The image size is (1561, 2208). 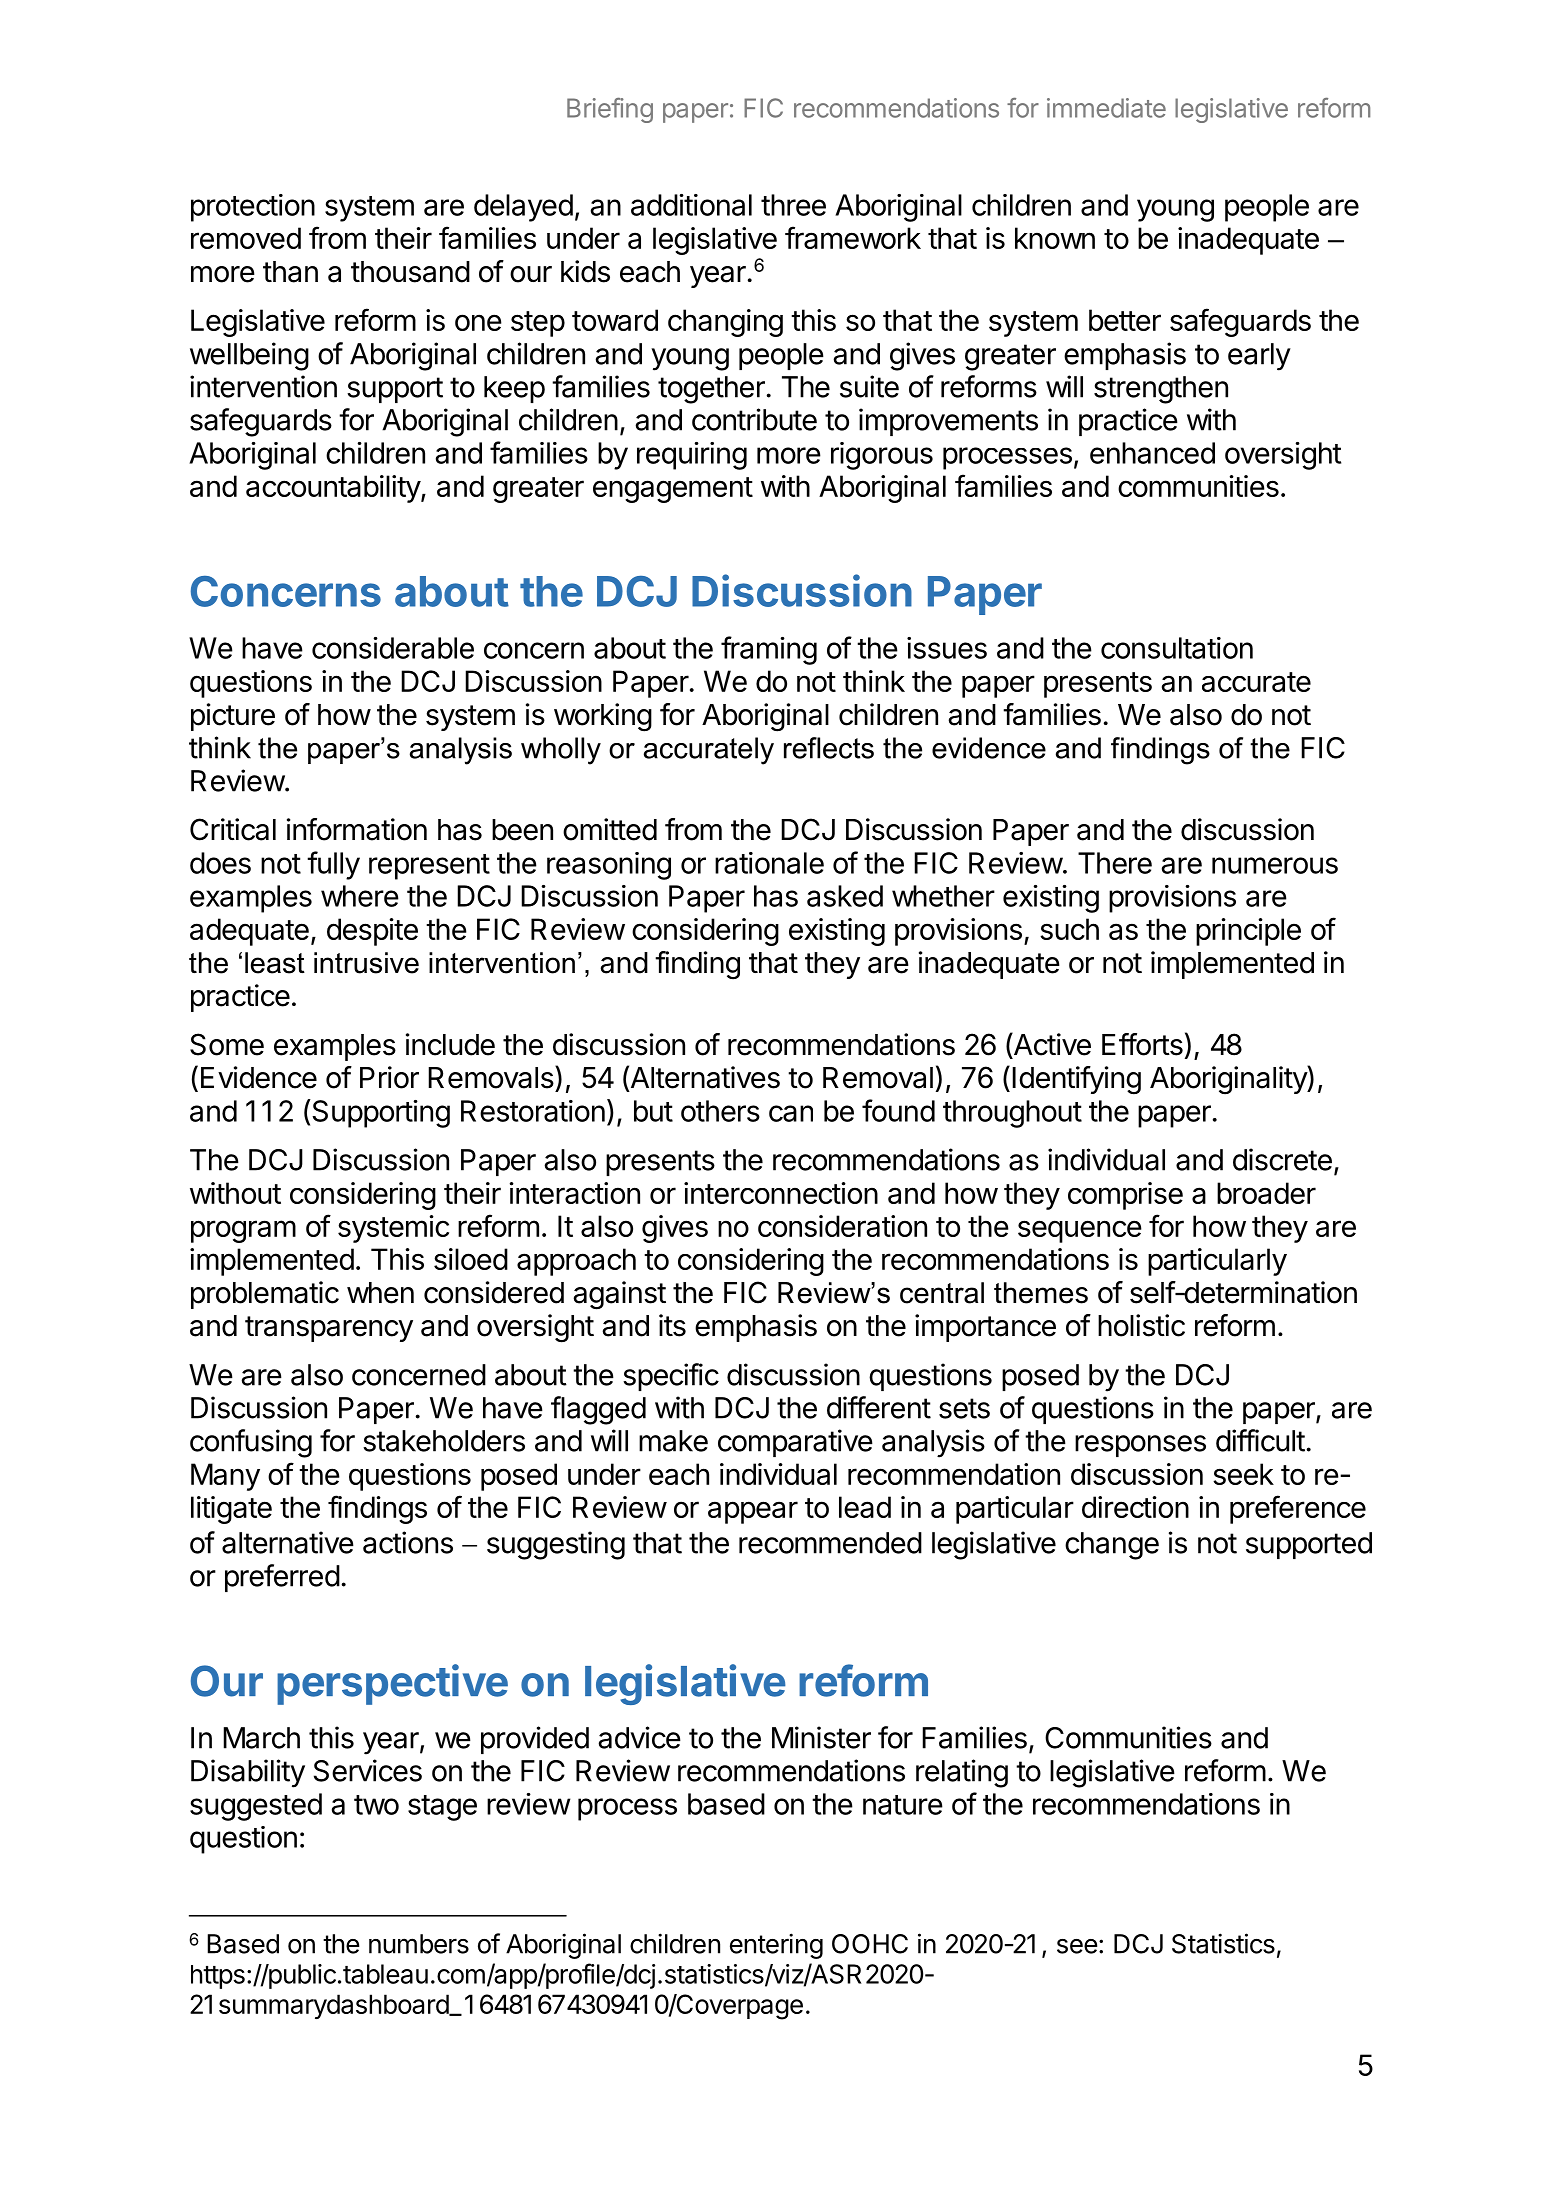 I want to click on immediate, so click(x=1106, y=108).
